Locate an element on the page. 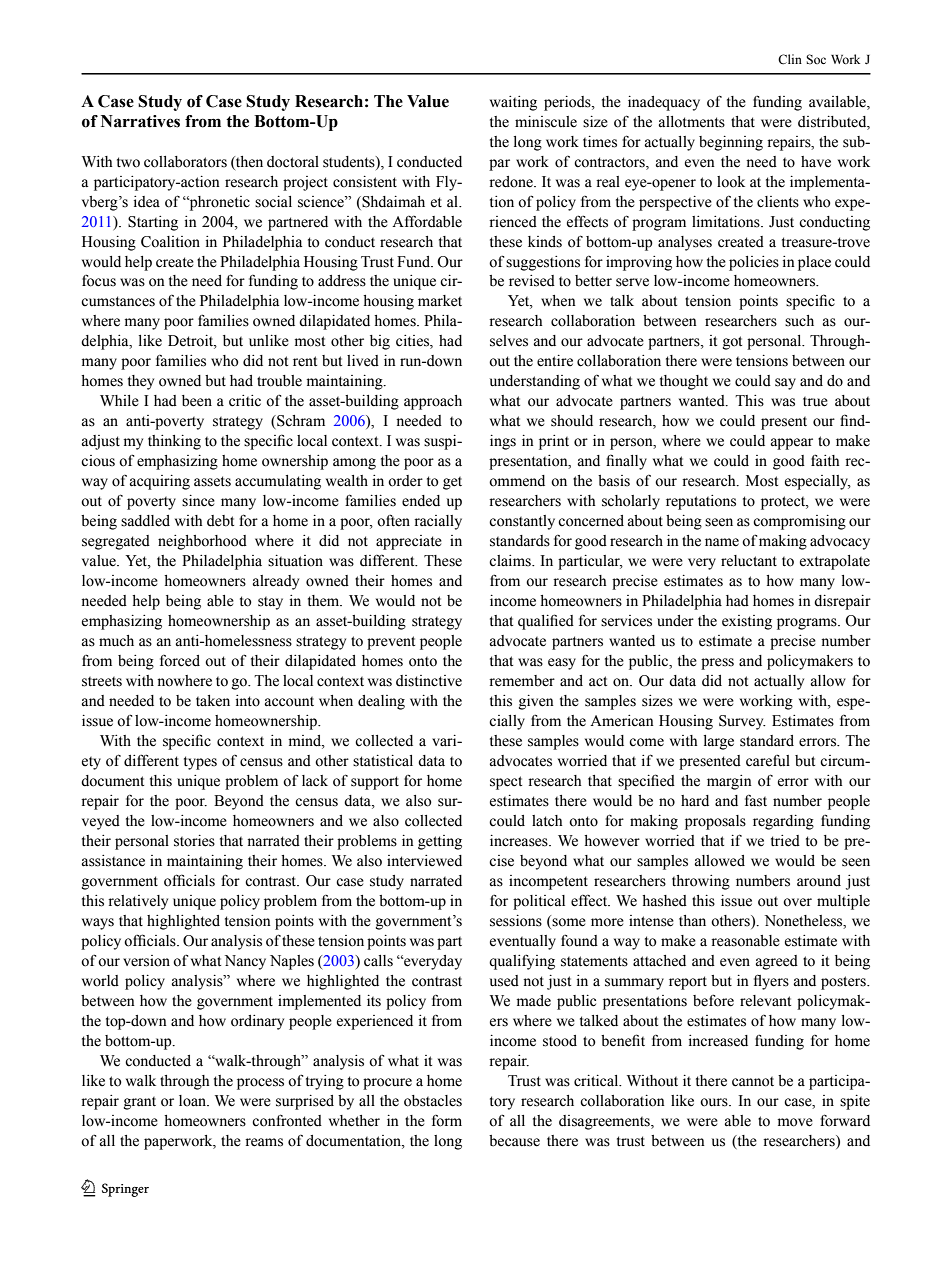  waiting is located at coordinates (513, 103).
